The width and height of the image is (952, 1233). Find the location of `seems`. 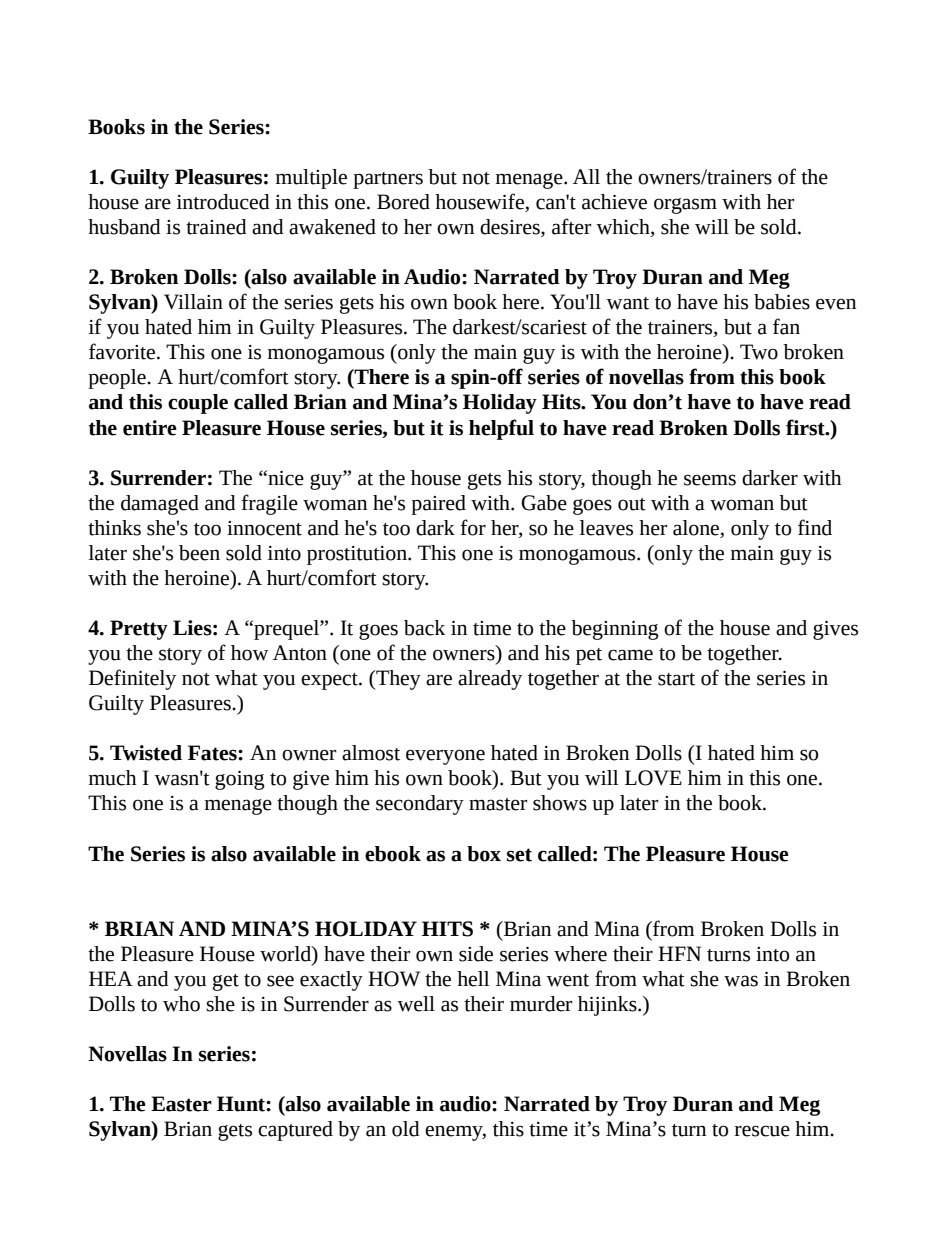

seems is located at coordinates (710, 480).
